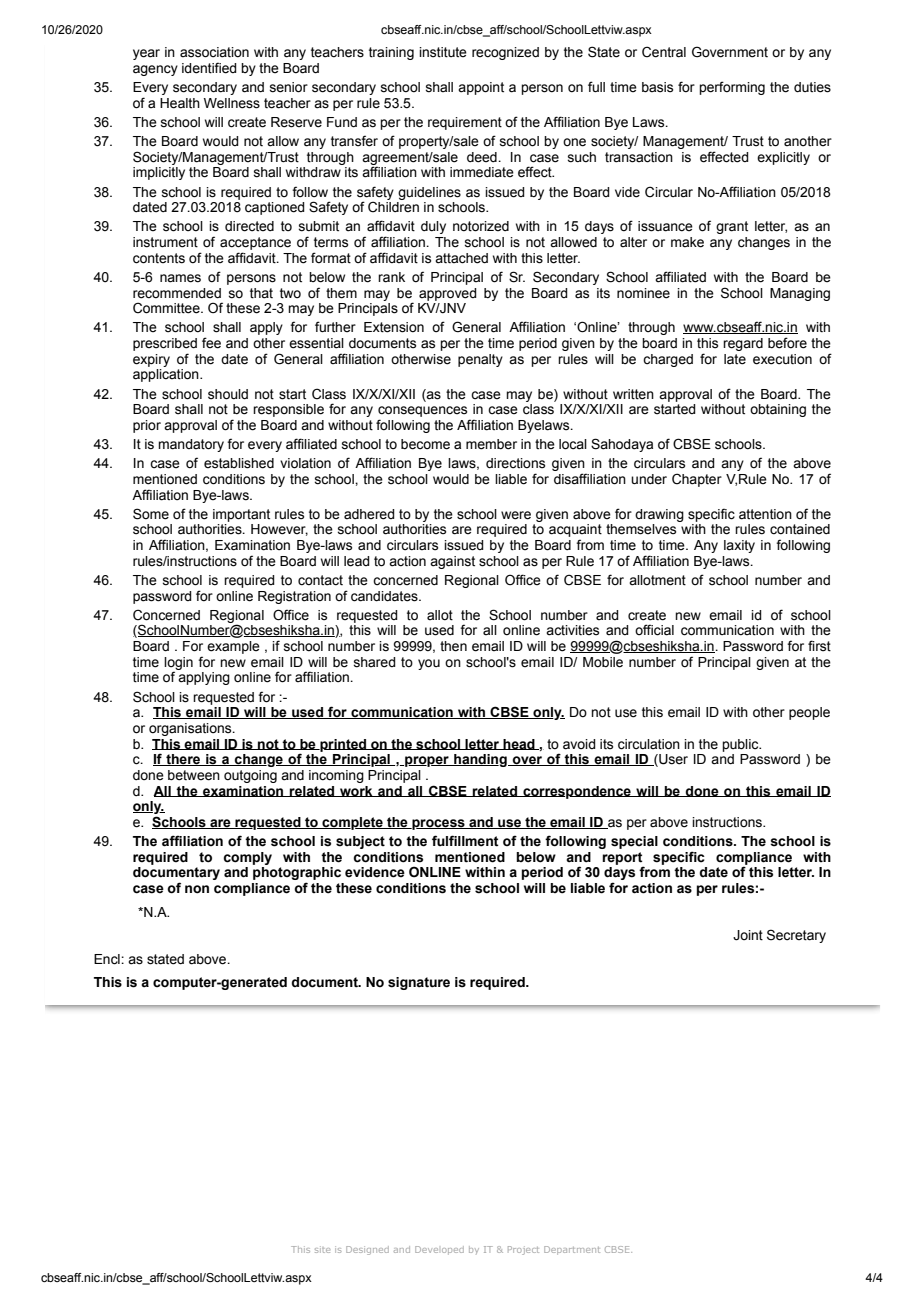 The height and width of the document is (1308, 924). What do you see at coordinates (741, 745) in the document?
I see `public` at bounding box center [741, 745].
